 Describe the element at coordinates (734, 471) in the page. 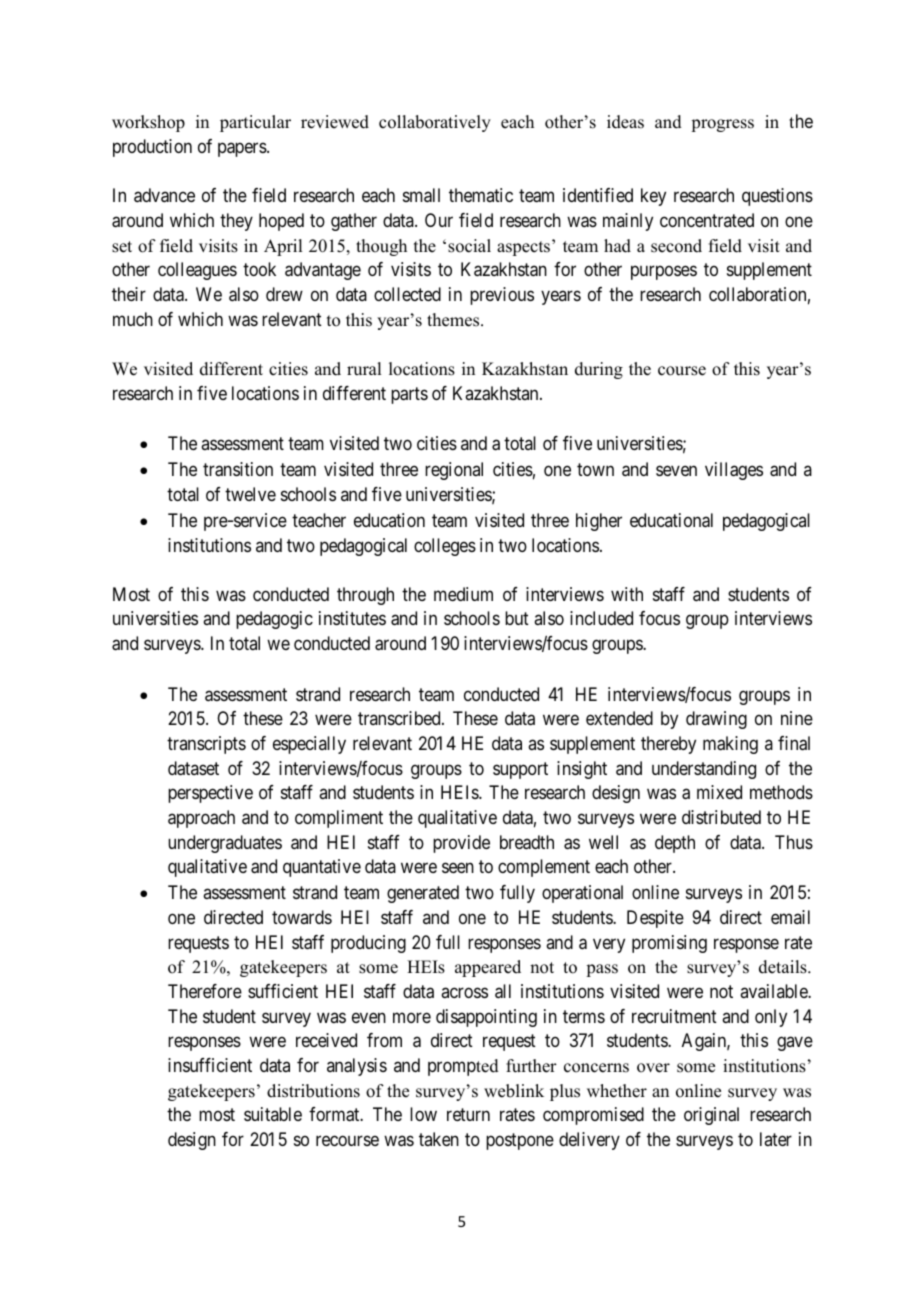

I see `villages` at that location.
